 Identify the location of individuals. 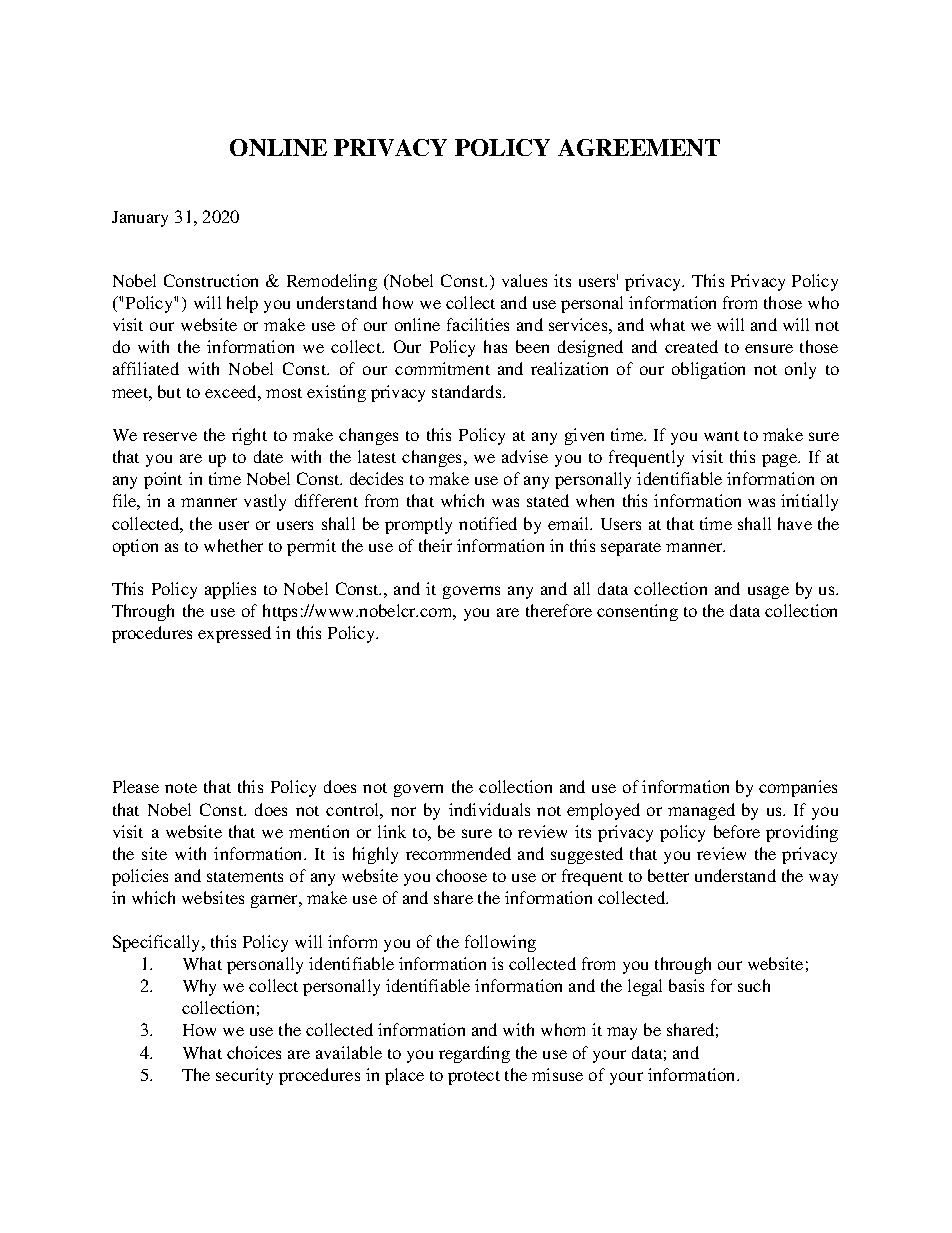
(489, 809).
